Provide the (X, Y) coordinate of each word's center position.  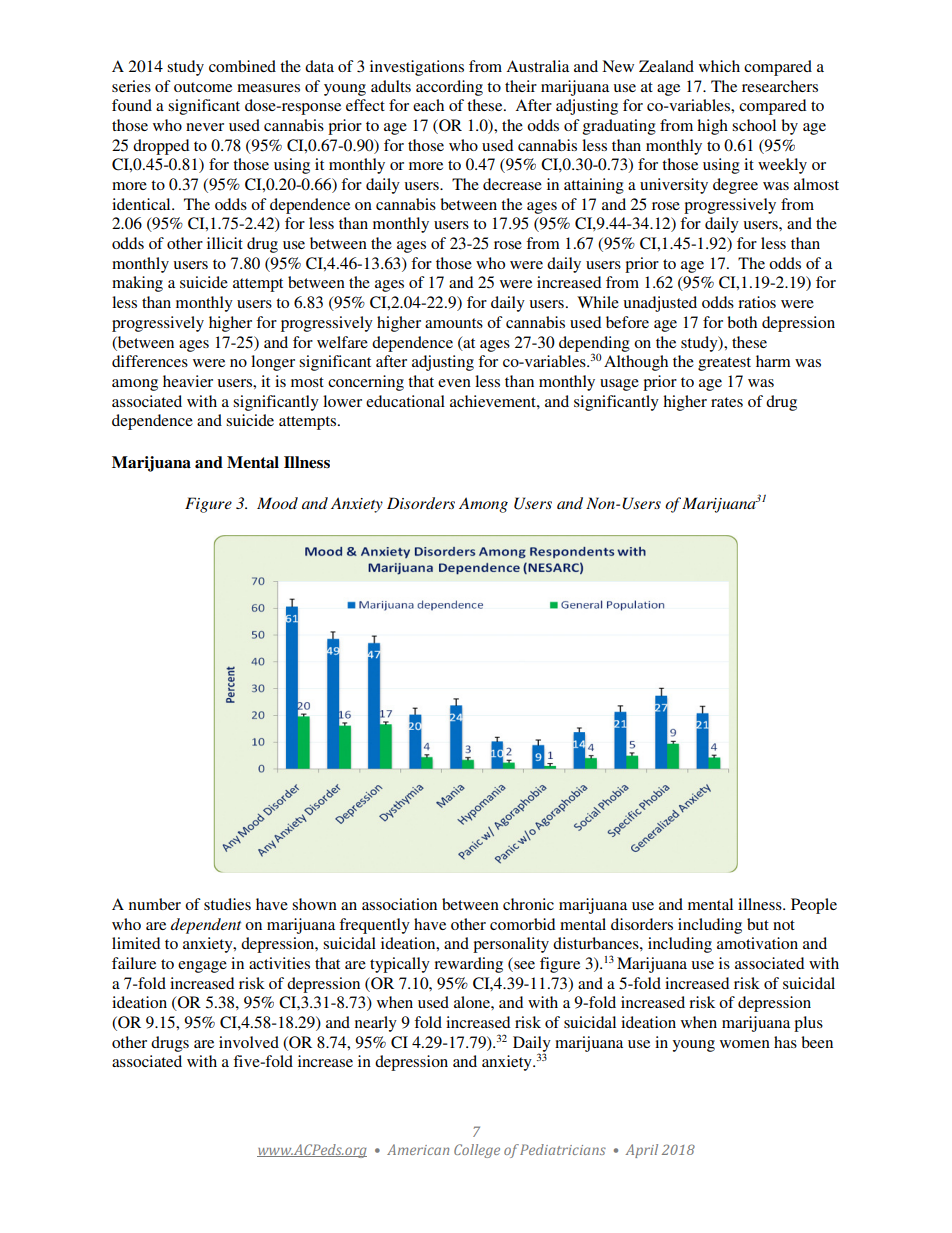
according (449, 88)
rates (727, 402)
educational (405, 401)
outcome (203, 87)
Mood (277, 503)
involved (249, 1042)
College (477, 1151)
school (754, 125)
